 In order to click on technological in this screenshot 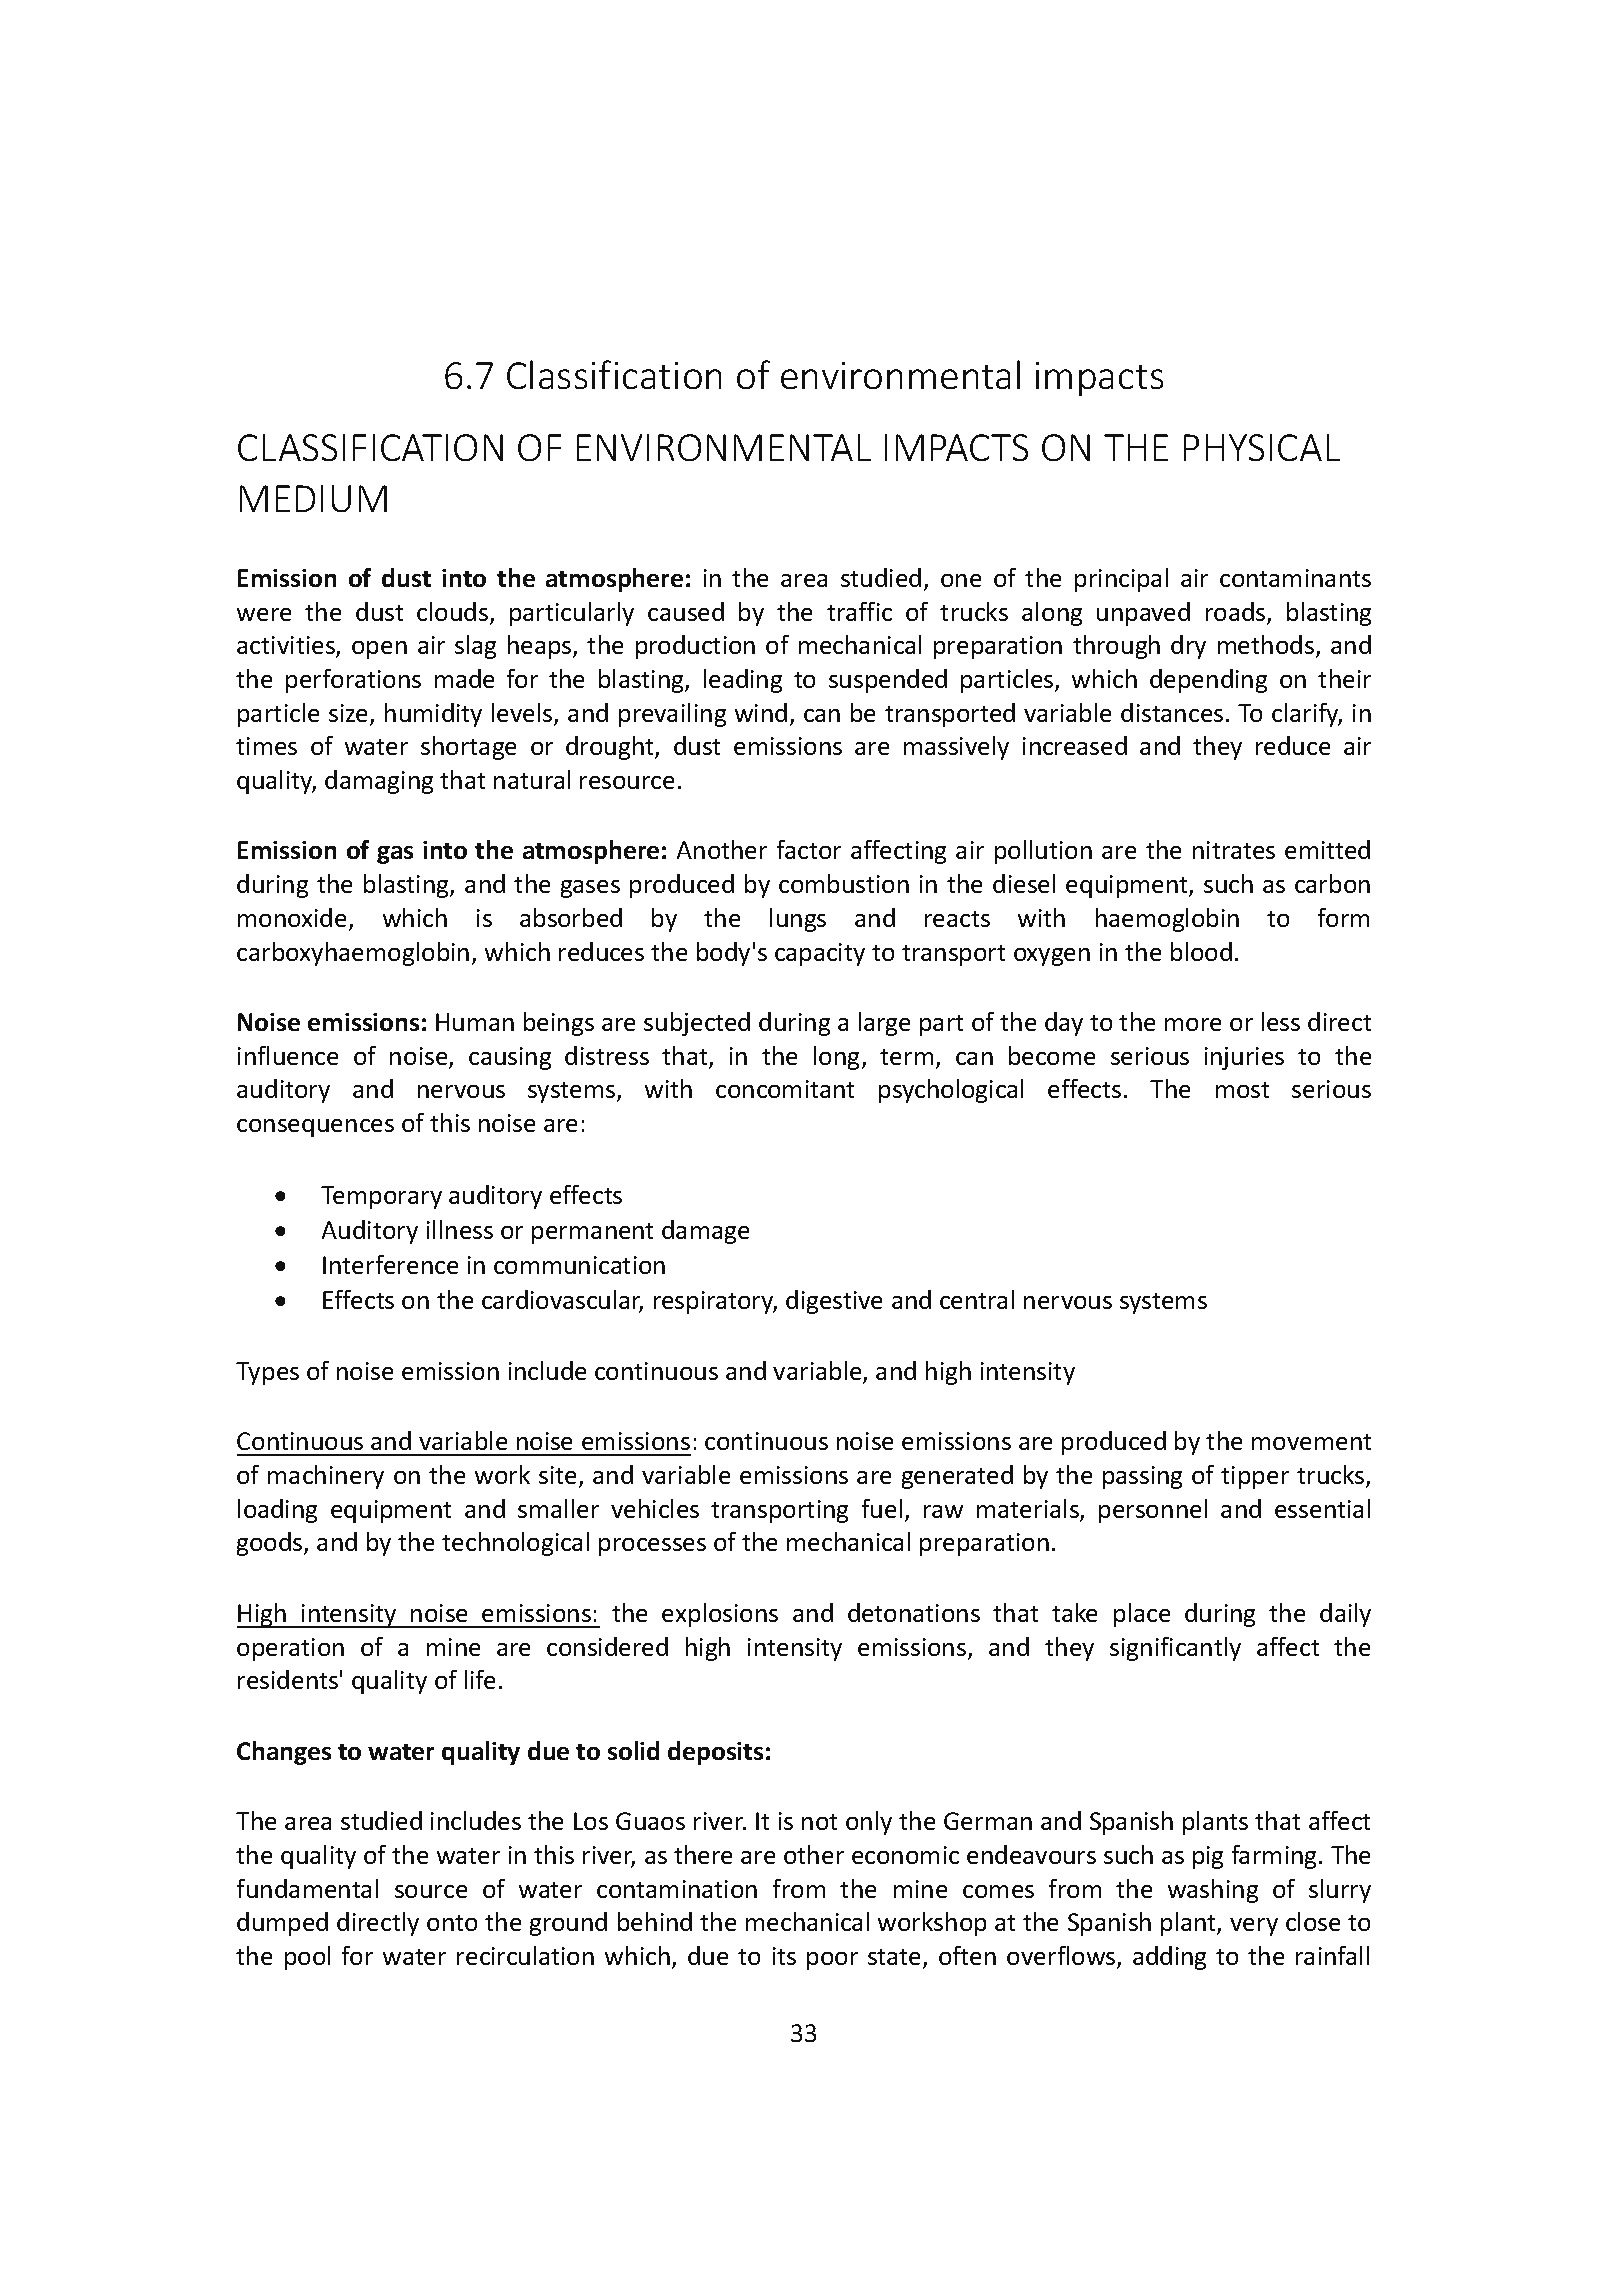, I will do `click(515, 1544)`.
